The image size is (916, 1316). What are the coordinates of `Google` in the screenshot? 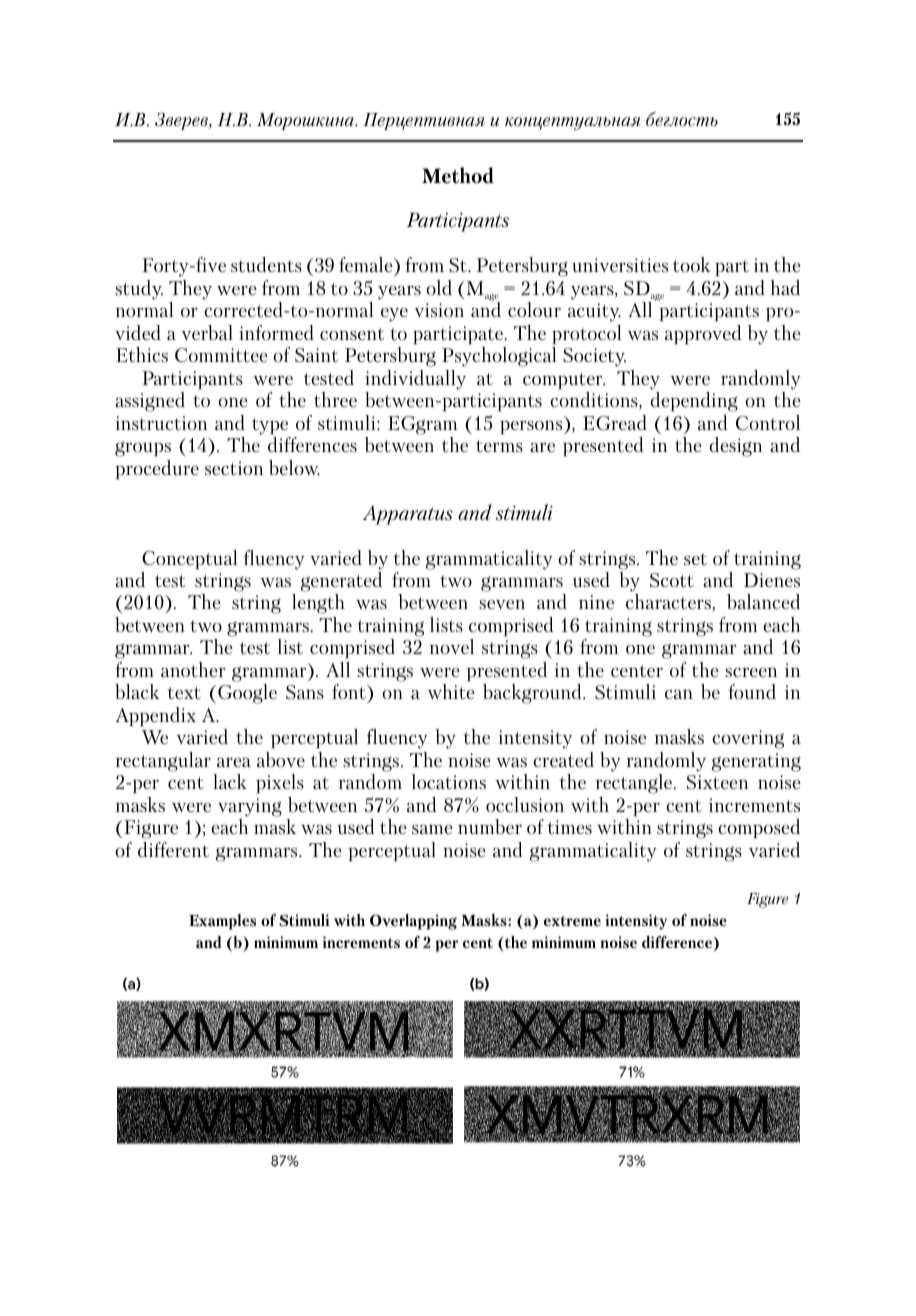 It's located at (247, 694).
